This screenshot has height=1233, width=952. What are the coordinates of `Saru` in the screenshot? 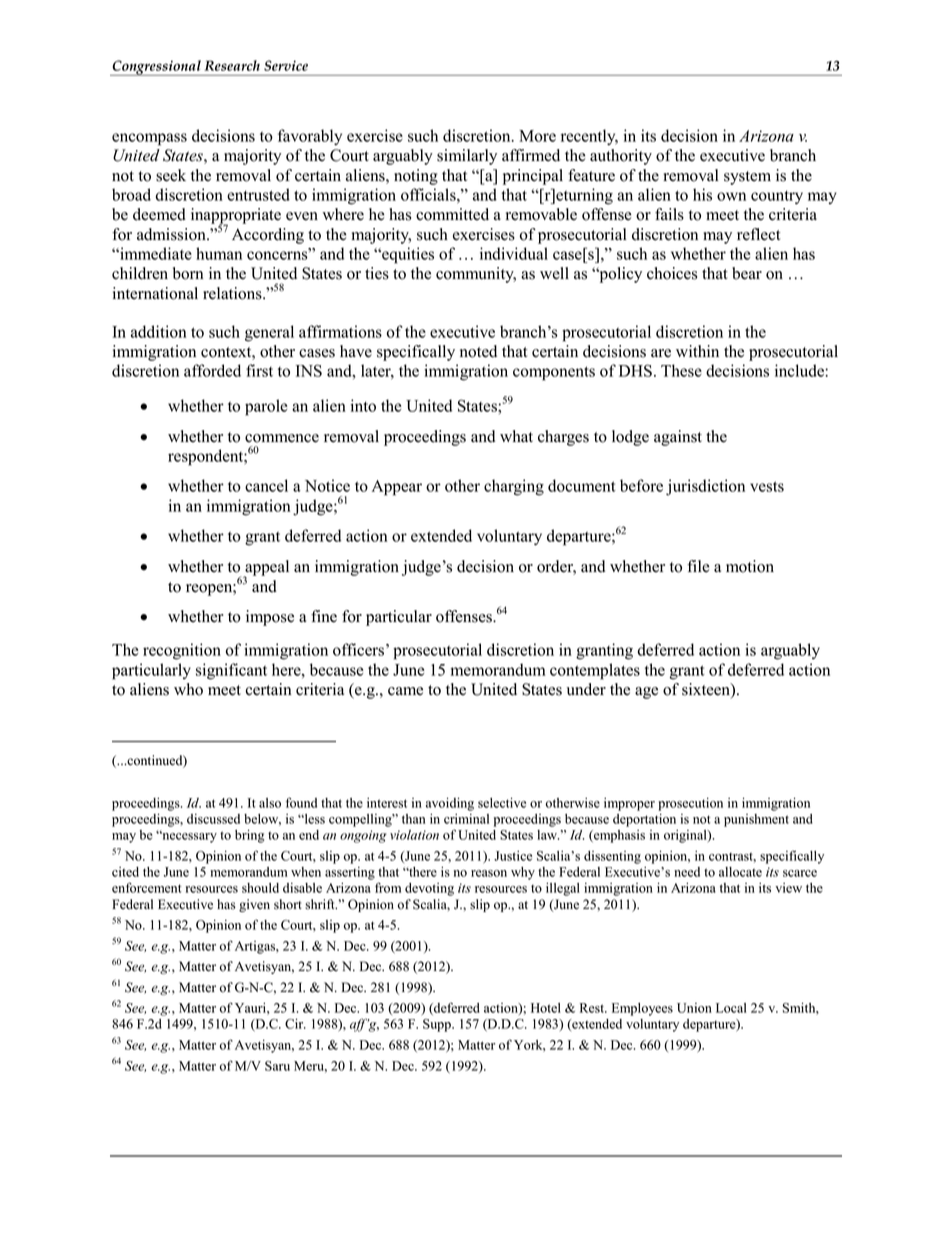 It's located at (277, 1066).
